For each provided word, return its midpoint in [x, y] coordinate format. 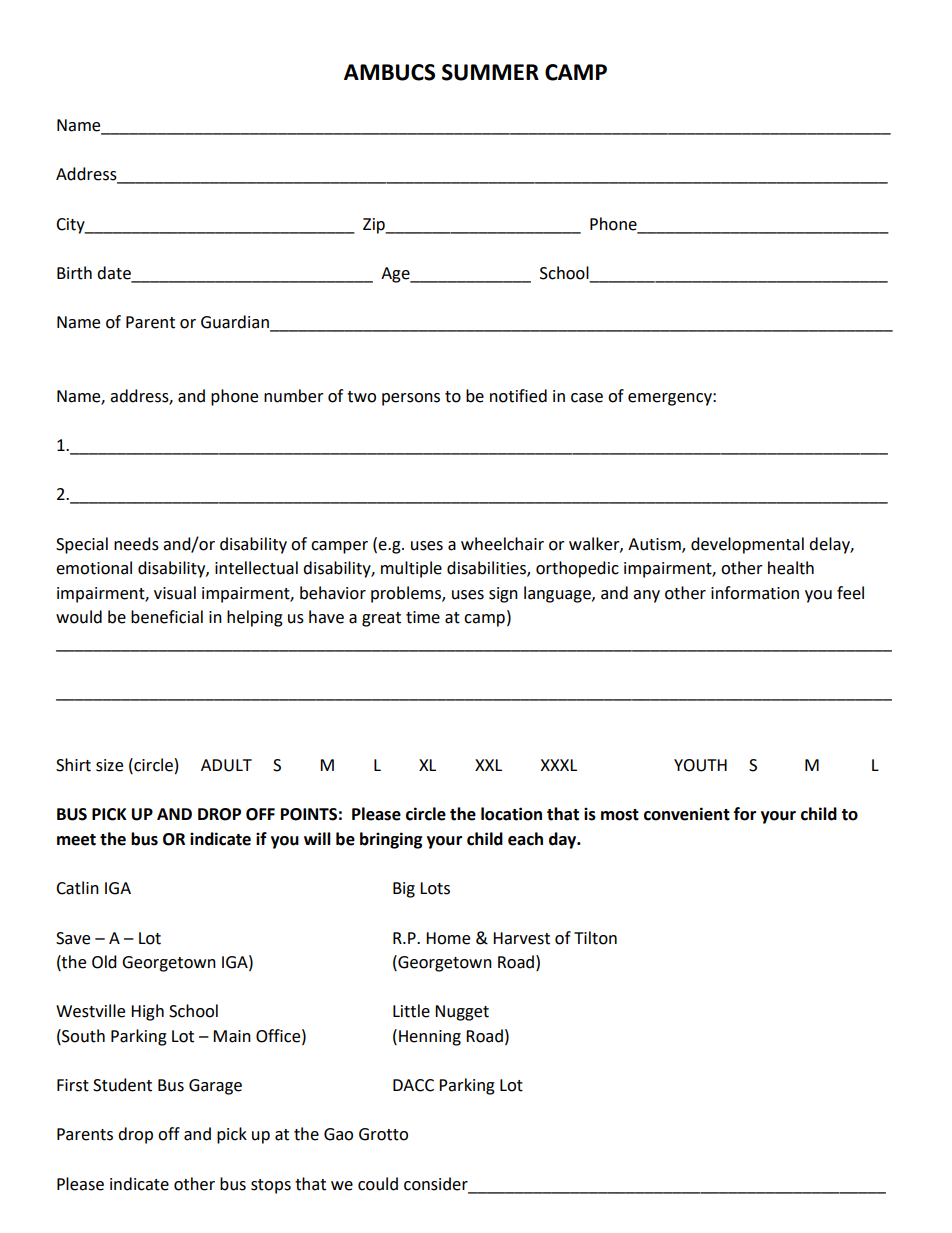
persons [411, 399]
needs [136, 544]
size [109, 765]
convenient [687, 814]
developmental [747, 545]
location [511, 814]
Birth [74, 273]
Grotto [383, 1134]
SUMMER [490, 72]
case [587, 398]
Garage [215, 1087]
